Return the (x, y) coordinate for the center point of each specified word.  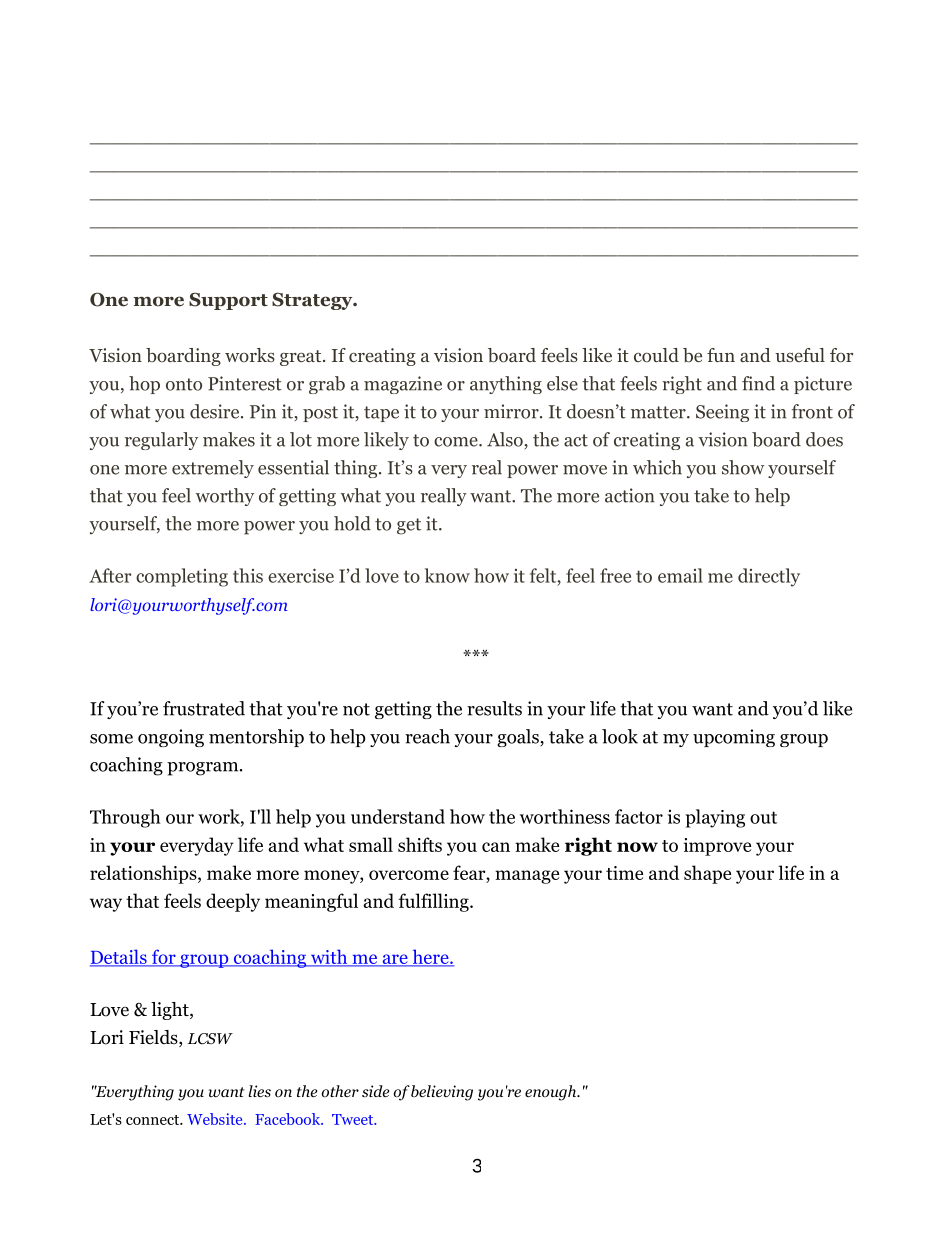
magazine (403, 385)
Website (216, 1119)
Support (228, 301)
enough (552, 1093)
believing (442, 1093)
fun (721, 355)
